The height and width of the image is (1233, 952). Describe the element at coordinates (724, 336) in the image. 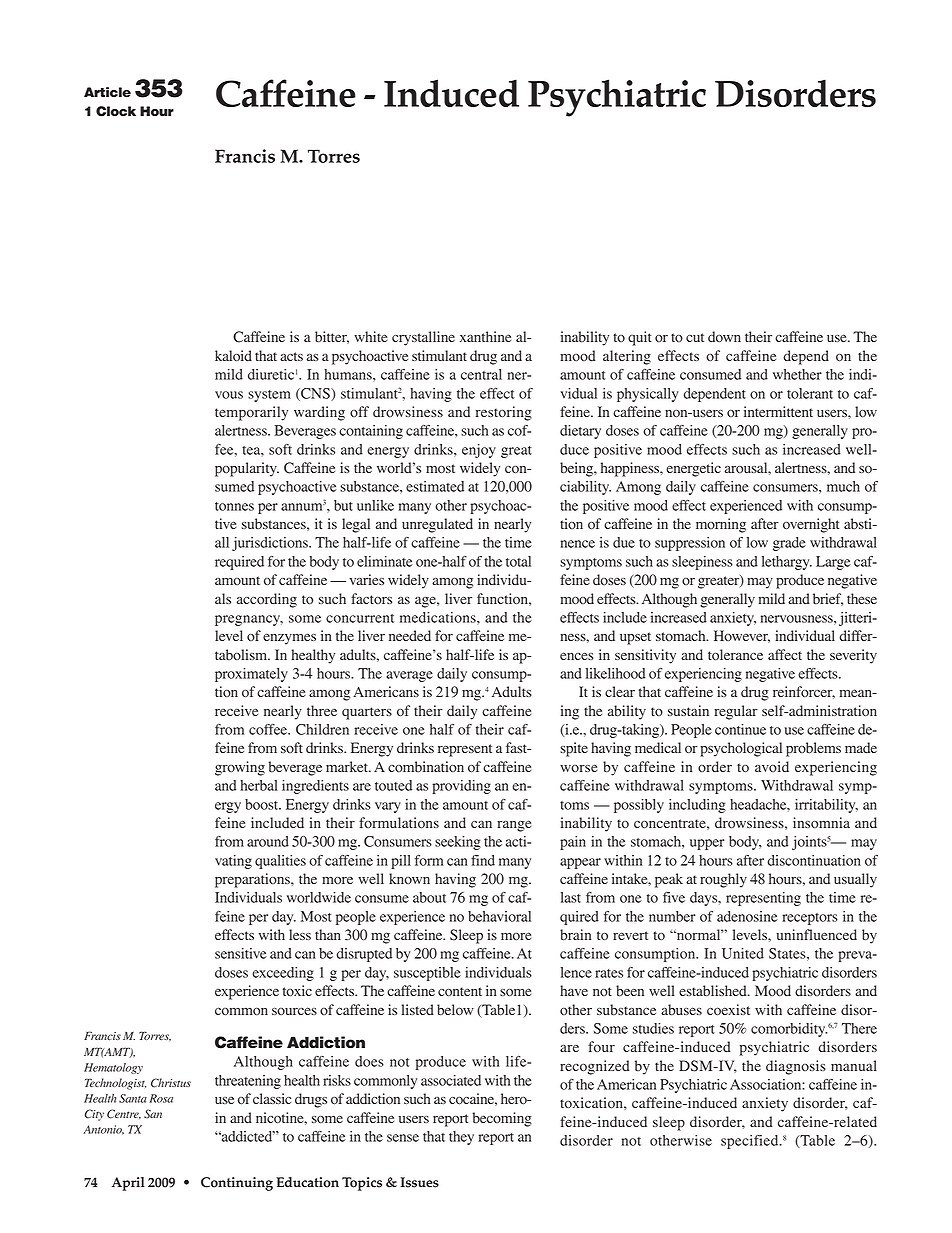

I see `down` at that location.
